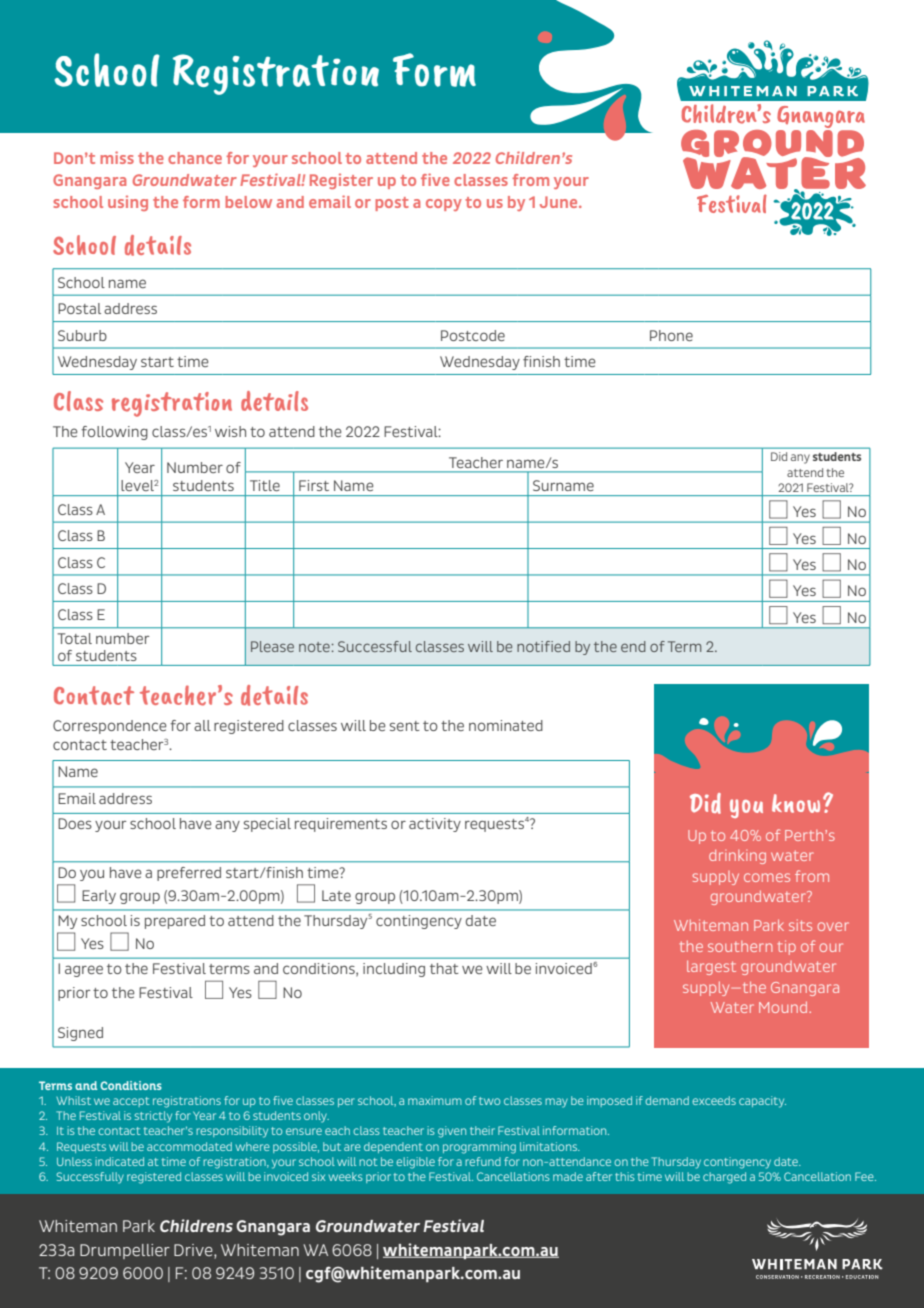 The height and width of the screenshot is (1308, 924). Describe the element at coordinates (202, 725) in the screenshot. I see `all` at that location.
